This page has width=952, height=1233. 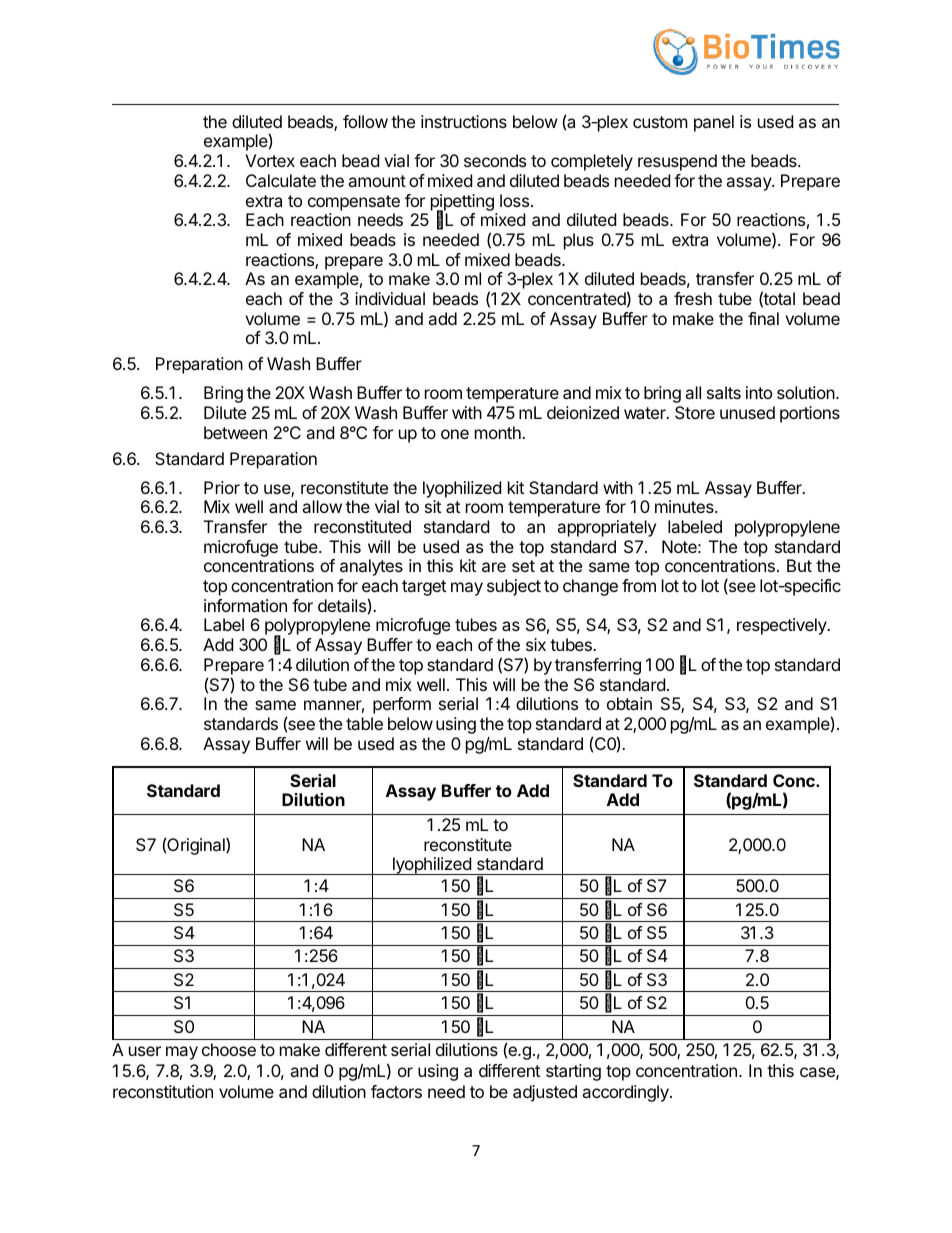 I want to click on Vortex, so click(x=270, y=160).
